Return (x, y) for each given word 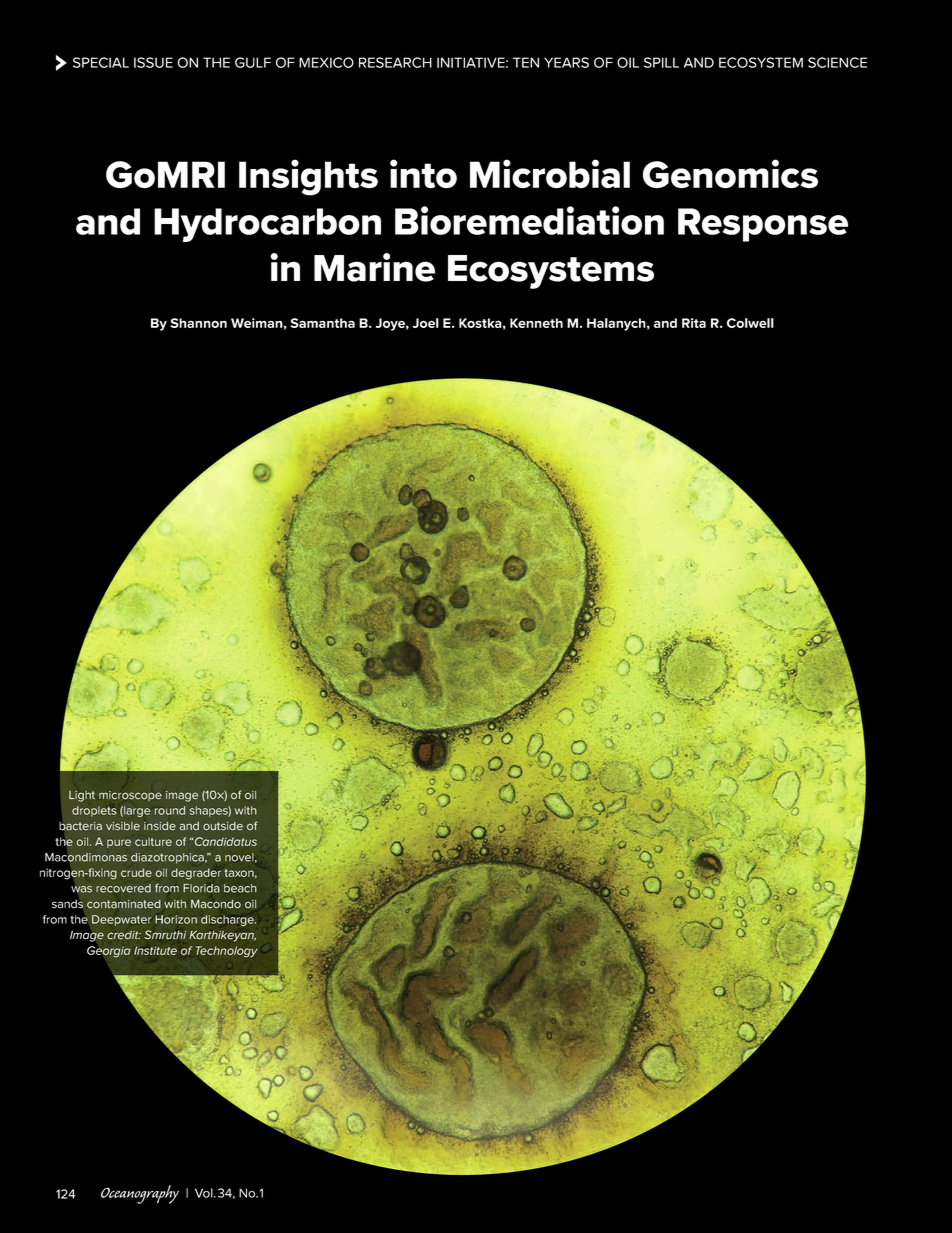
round (170, 810)
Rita (694, 323)
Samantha (323, 323)
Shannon (198, 323)
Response (763, 225)
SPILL (661, 62)
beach (240, 888)
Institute (155, 950)
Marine (374, 267)
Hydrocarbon (267, 225)
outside (223, 826)
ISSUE (153, 62)
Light (82, 796)
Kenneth (536, 323)
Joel (426, 323)
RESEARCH (395, 62)
